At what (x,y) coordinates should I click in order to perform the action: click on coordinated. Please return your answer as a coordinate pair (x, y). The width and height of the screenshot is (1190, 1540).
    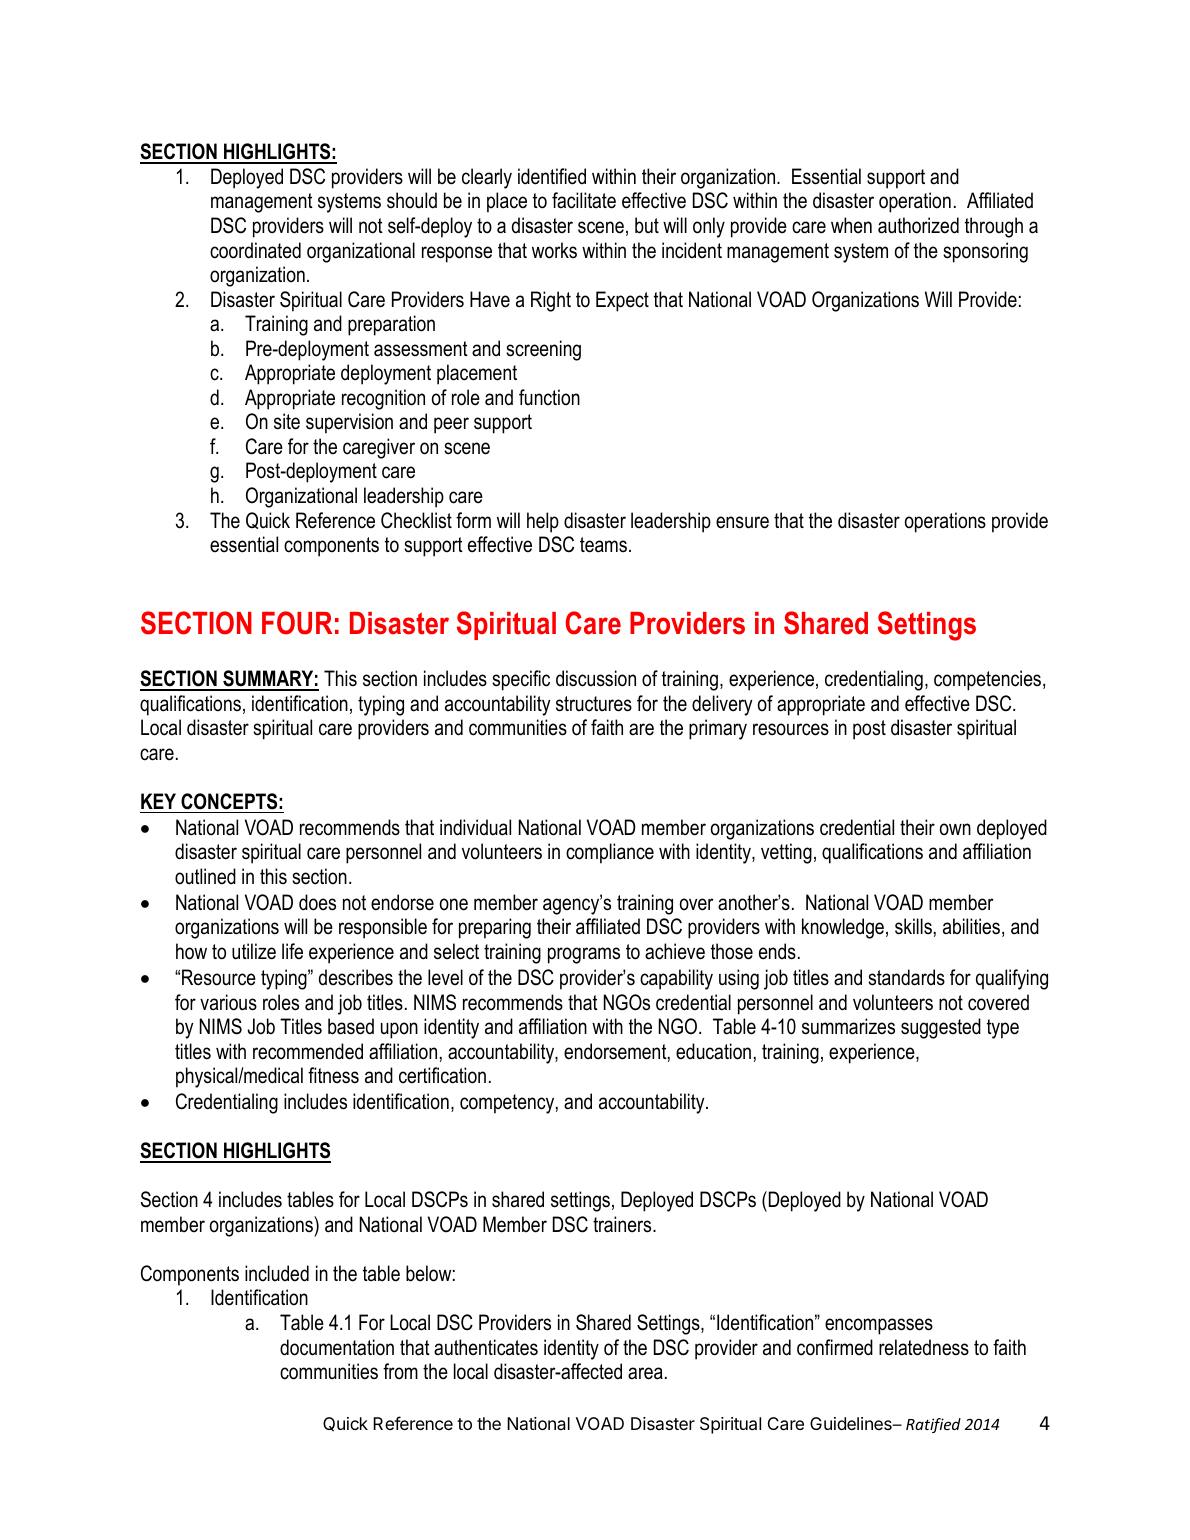
    Looking at the image, I should click on (255, 250).
